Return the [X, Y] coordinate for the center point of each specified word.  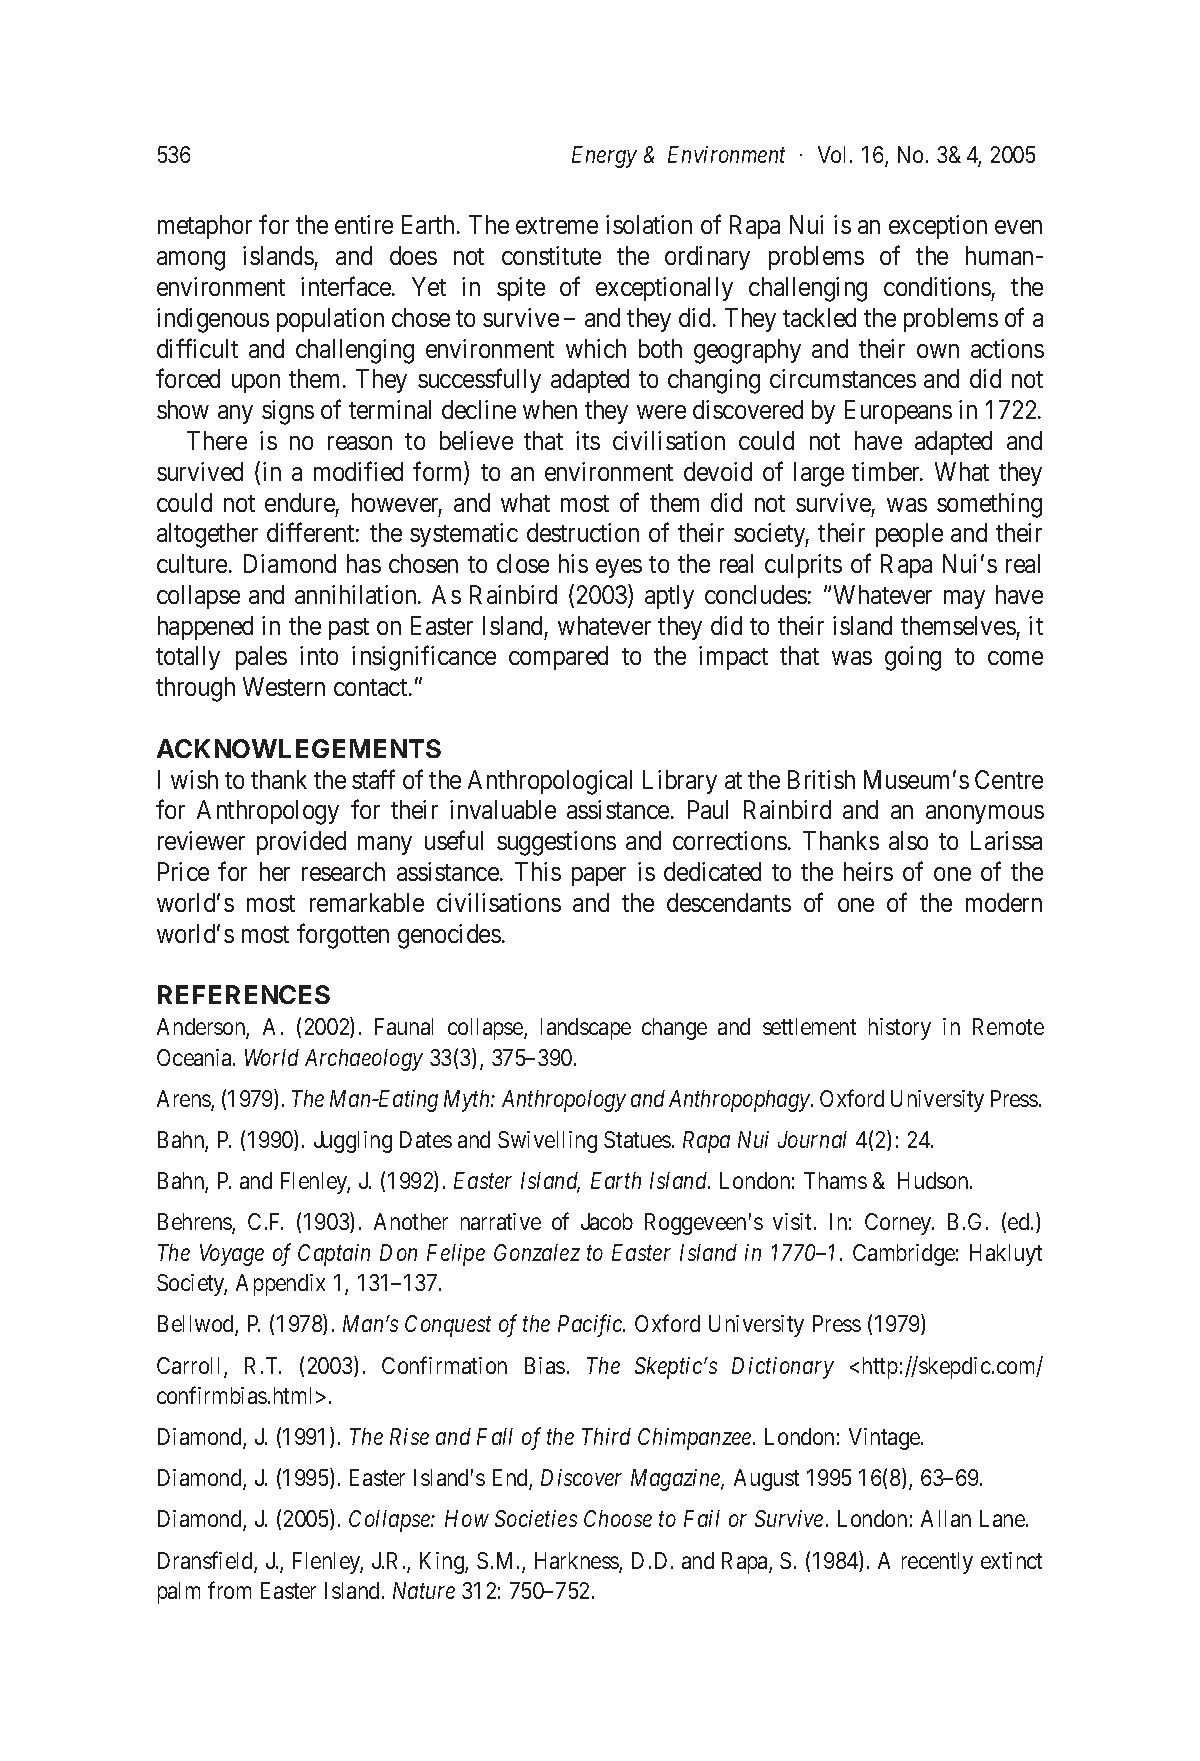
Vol [834, 154]
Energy [604, 157]
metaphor [205, 227]
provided [301, 843]
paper [599, 876]
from [229, 1590]
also [908, 840]
